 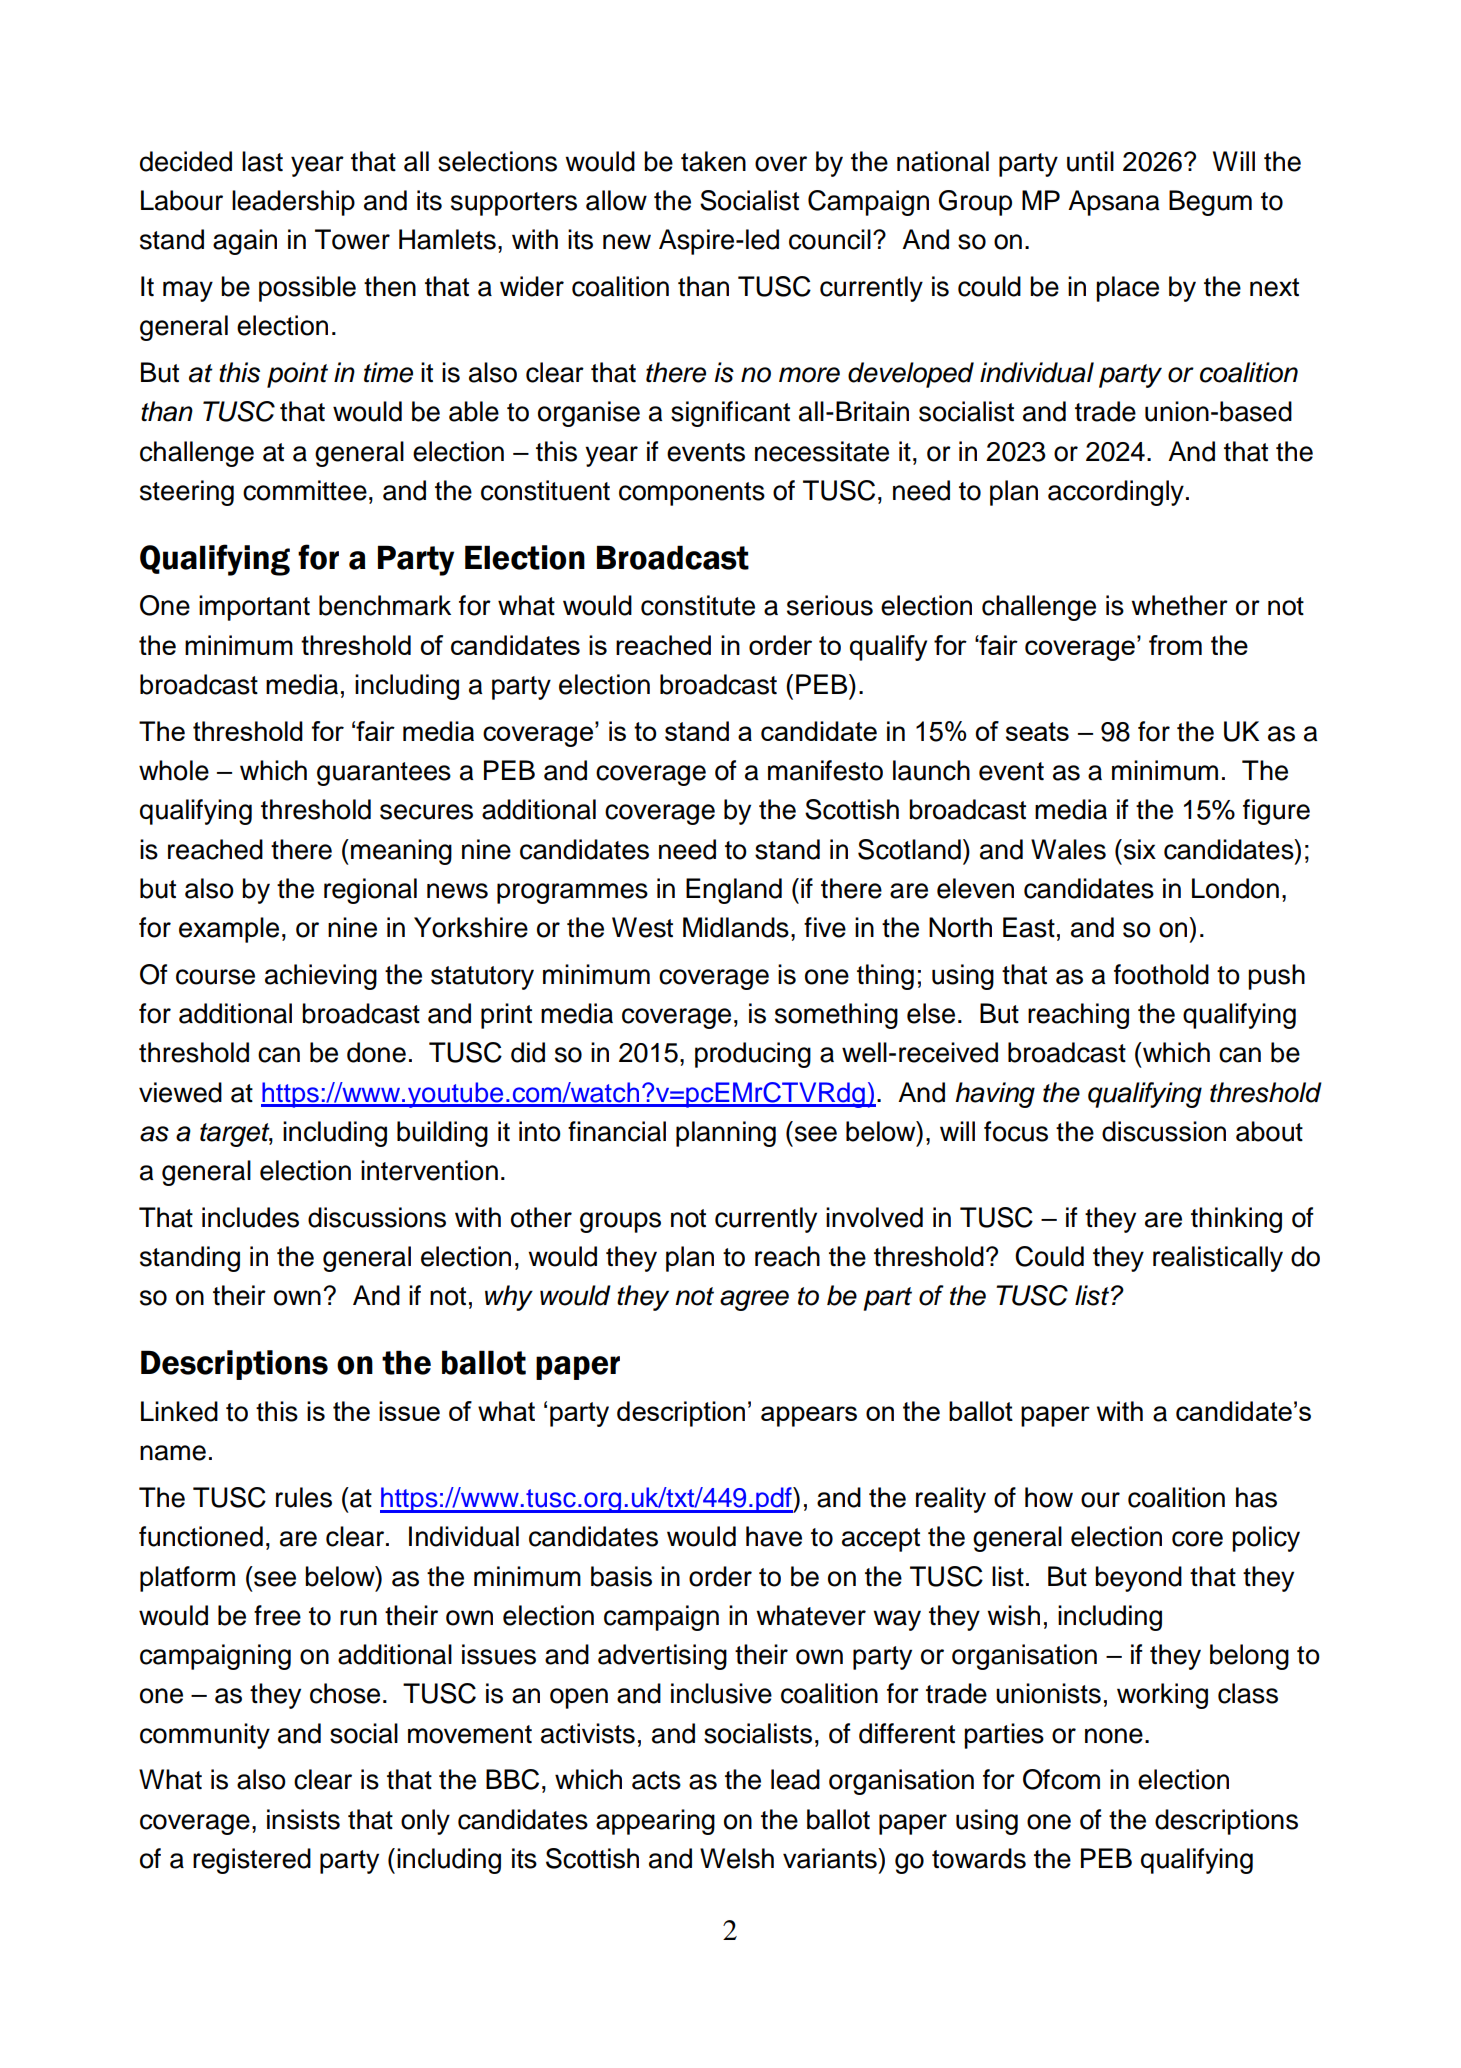 What do you see at coordinates (825, 770) in the screenshot?
I see `manifesto` at bounding box center [825, 770].
